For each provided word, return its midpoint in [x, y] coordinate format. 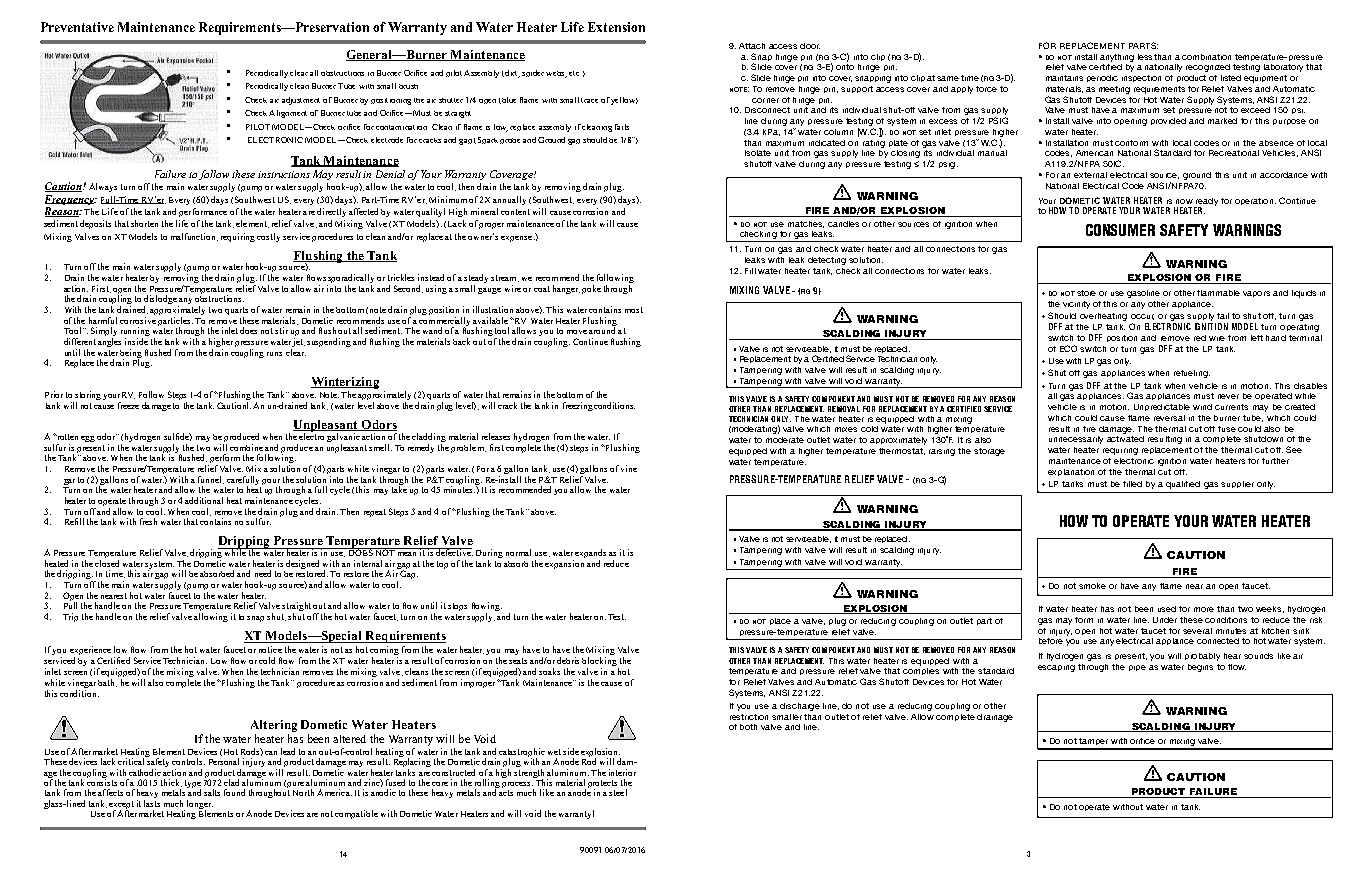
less [1145, 57]
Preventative [77, 27]
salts [212, 792]
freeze [128, 405]
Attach [752, 46]
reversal [1169, 418]
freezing [578, 406]
